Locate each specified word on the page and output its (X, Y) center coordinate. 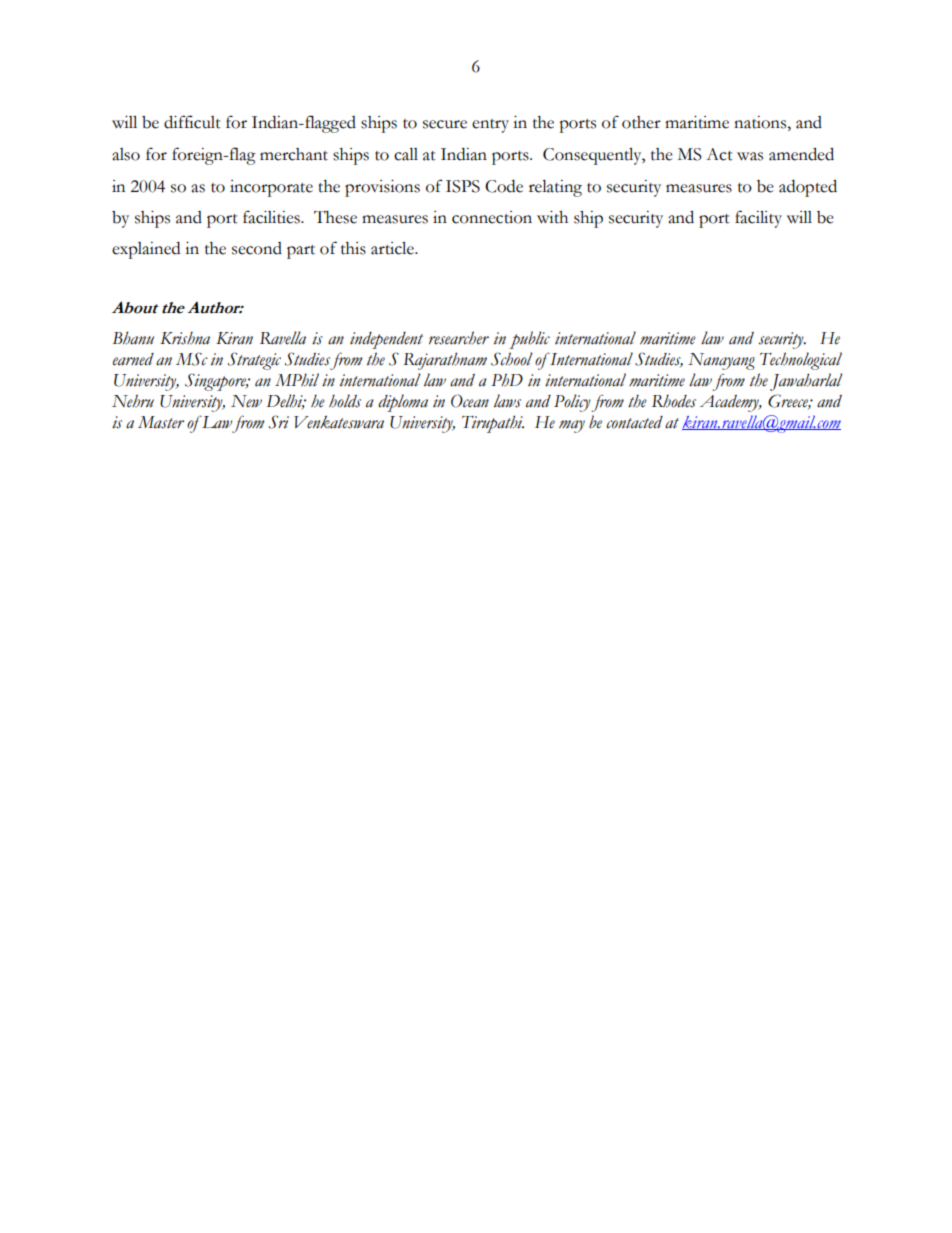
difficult (192, 122)
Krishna (185, 338)
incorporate (271, 188)
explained (146, 250)
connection (492, 217)
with (552, 217)
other (641, 122)
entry (490, 126)
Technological (801, 361)
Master (161, 422)
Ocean (470, 401)
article (393, 248)
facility (758, 219)
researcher (459, 338)
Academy (730, 403)
